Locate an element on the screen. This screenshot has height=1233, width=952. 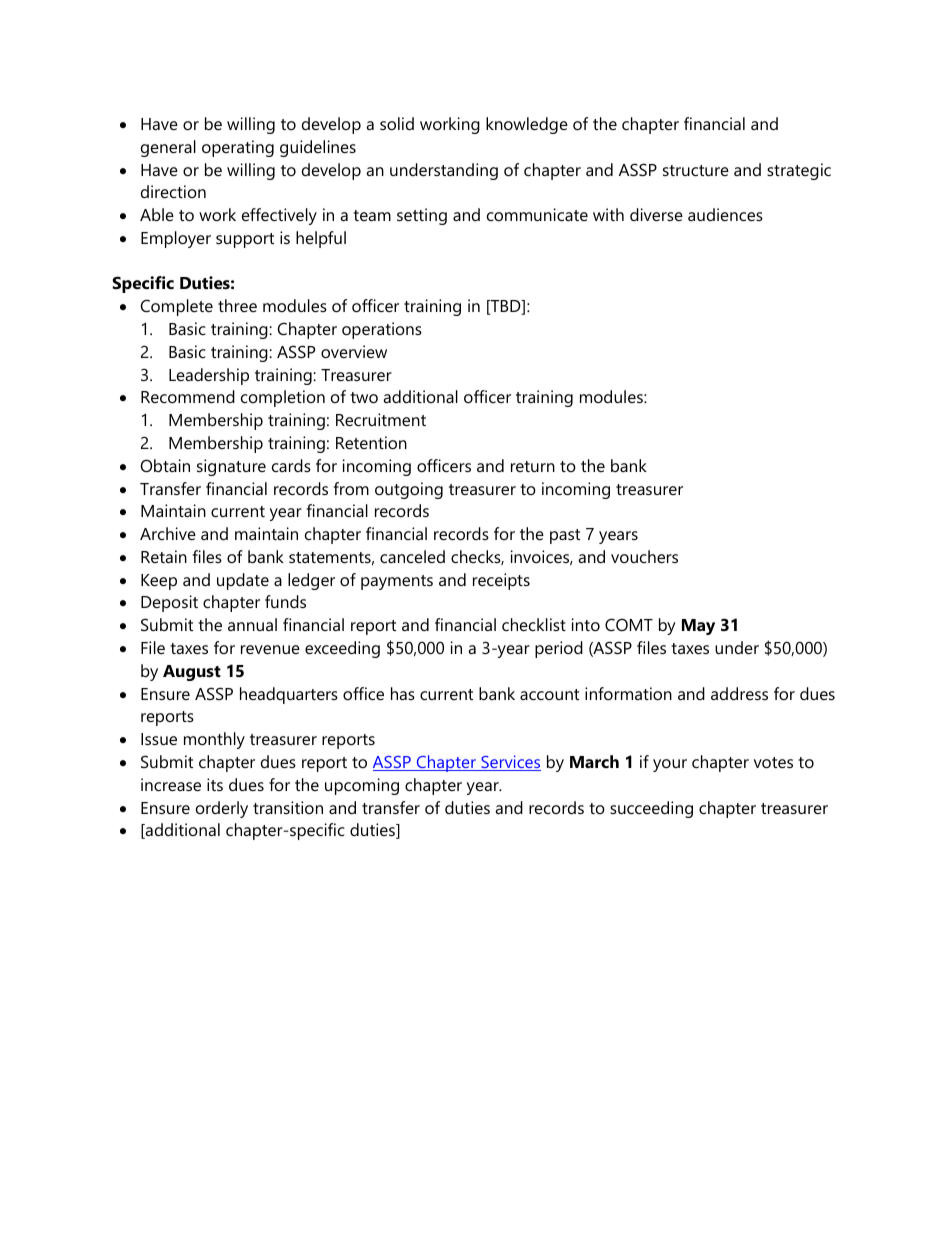
Services is located at coordinates (510, 763).
